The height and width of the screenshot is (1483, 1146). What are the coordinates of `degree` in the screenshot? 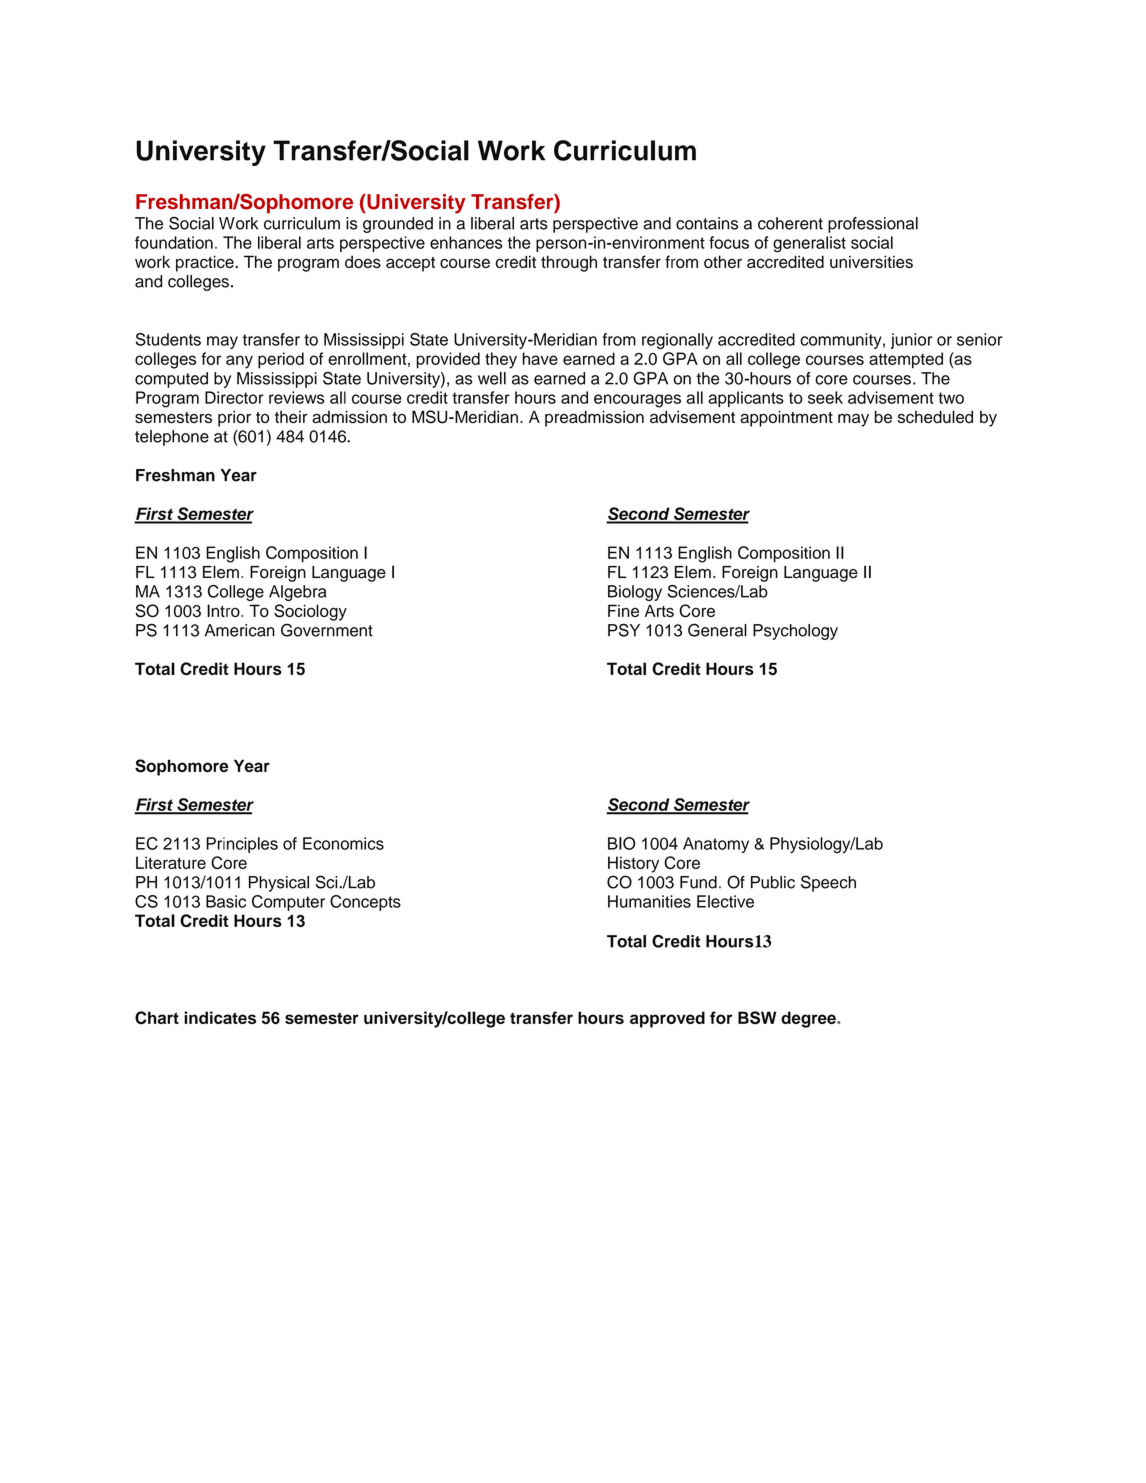 It's located at (809, 1019).
